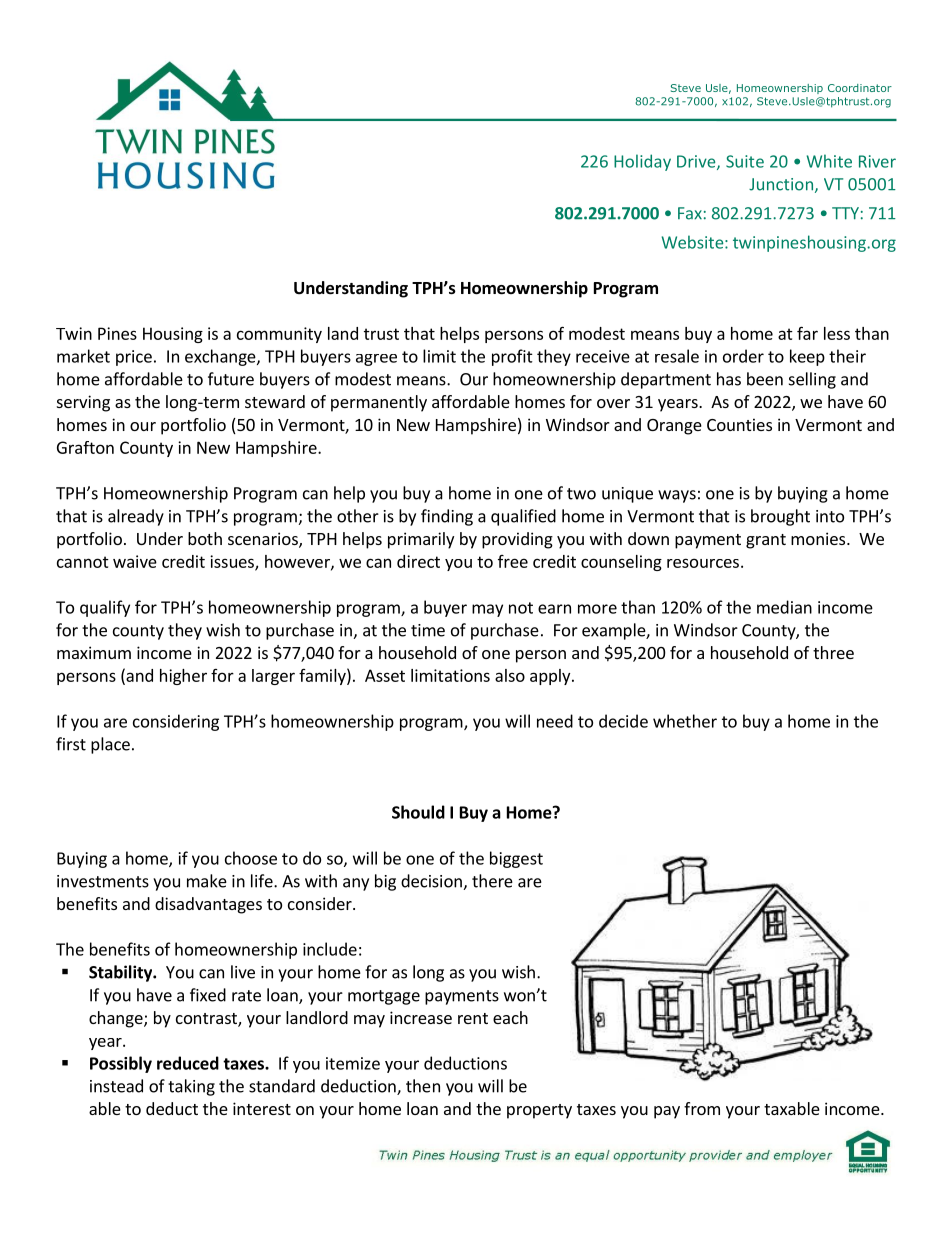 This page has height=1233, width=952. What do you see at coordinates (516, 859) in the page?
I see `biggest` at bounding box center [516, 859].
